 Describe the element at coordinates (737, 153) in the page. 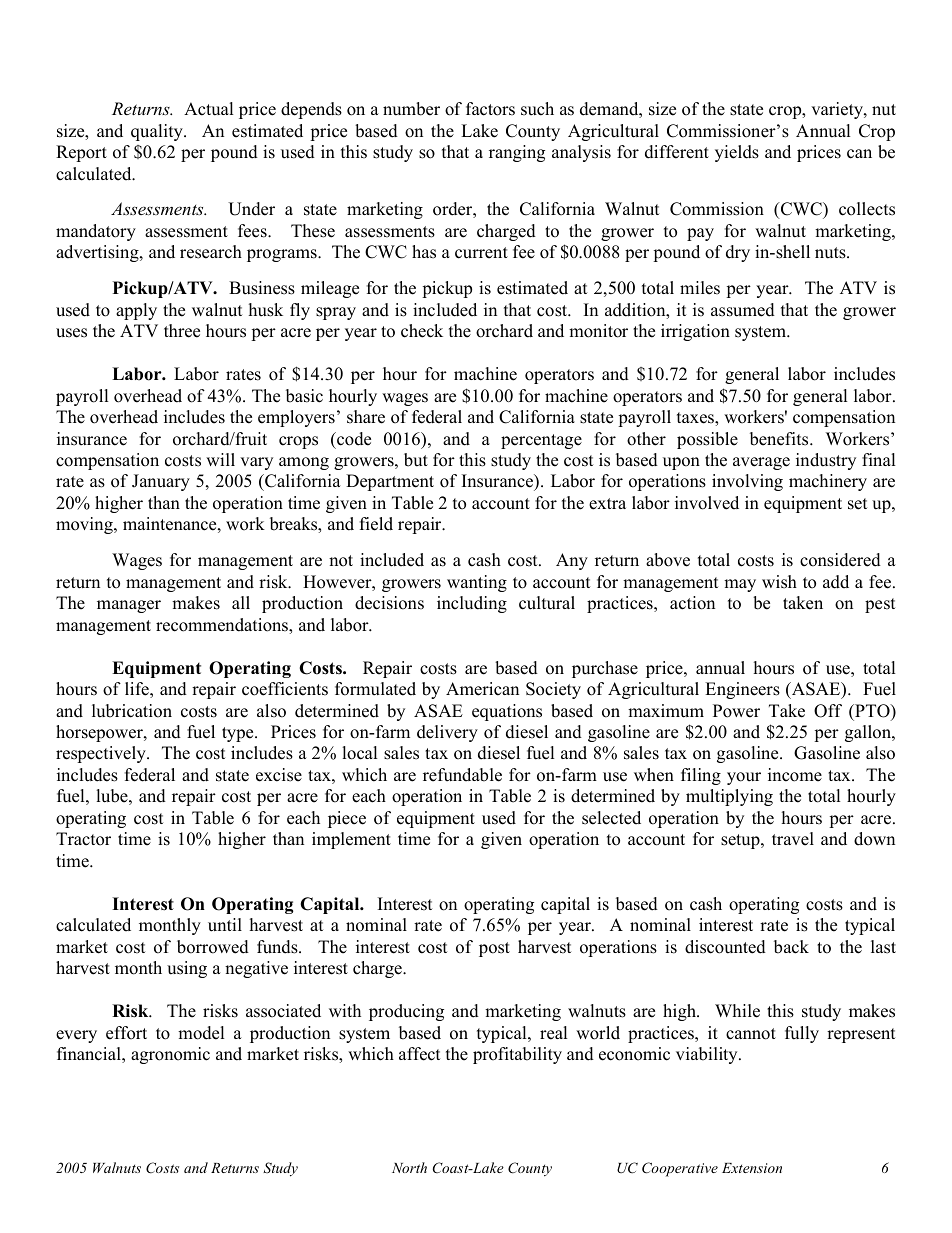

I see `yields` at that location.
